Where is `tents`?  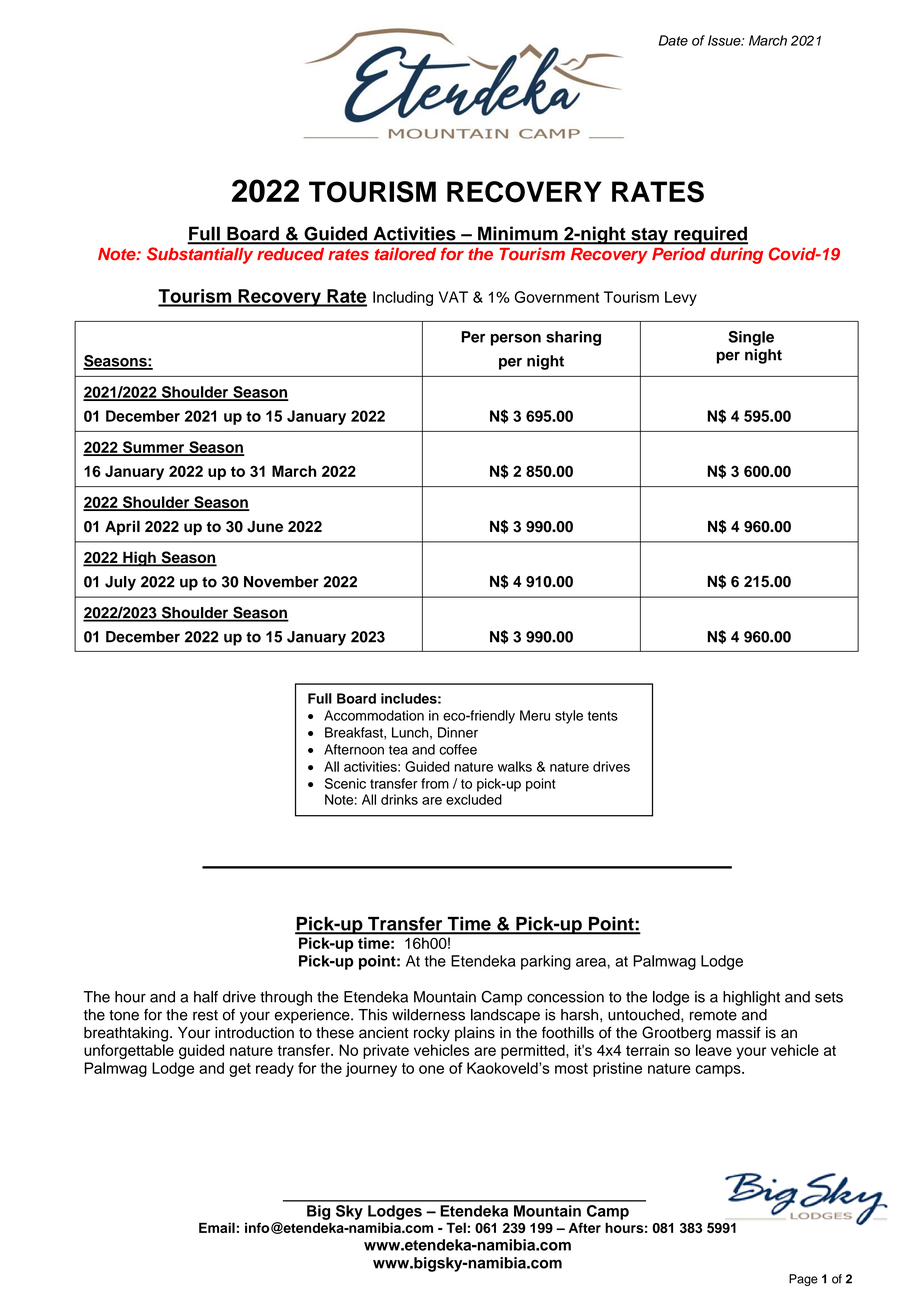 tents is located at coordinates (603, 716).
